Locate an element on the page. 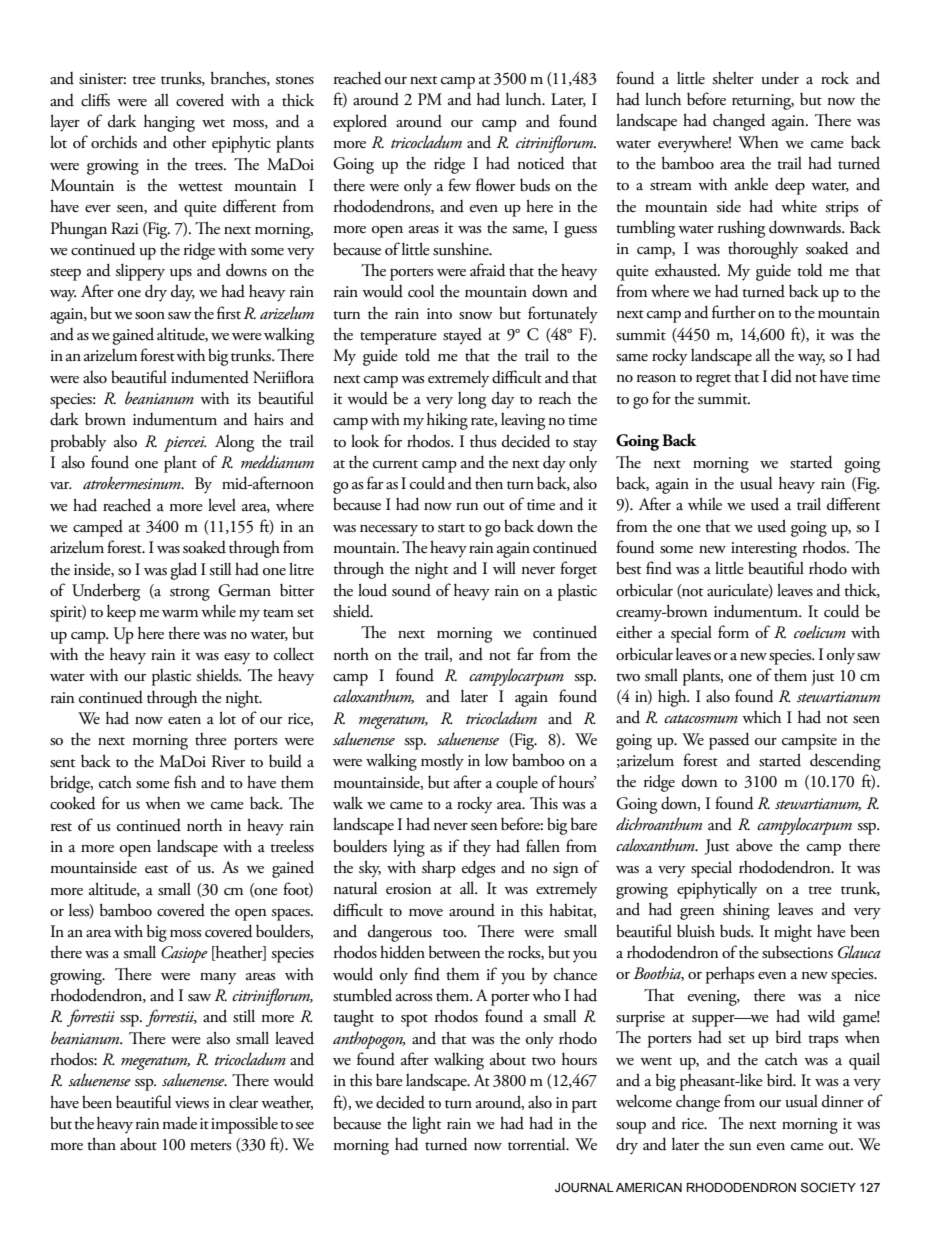 This document has width=952, height=1237. shelter is located at coordinates (733, 78).
